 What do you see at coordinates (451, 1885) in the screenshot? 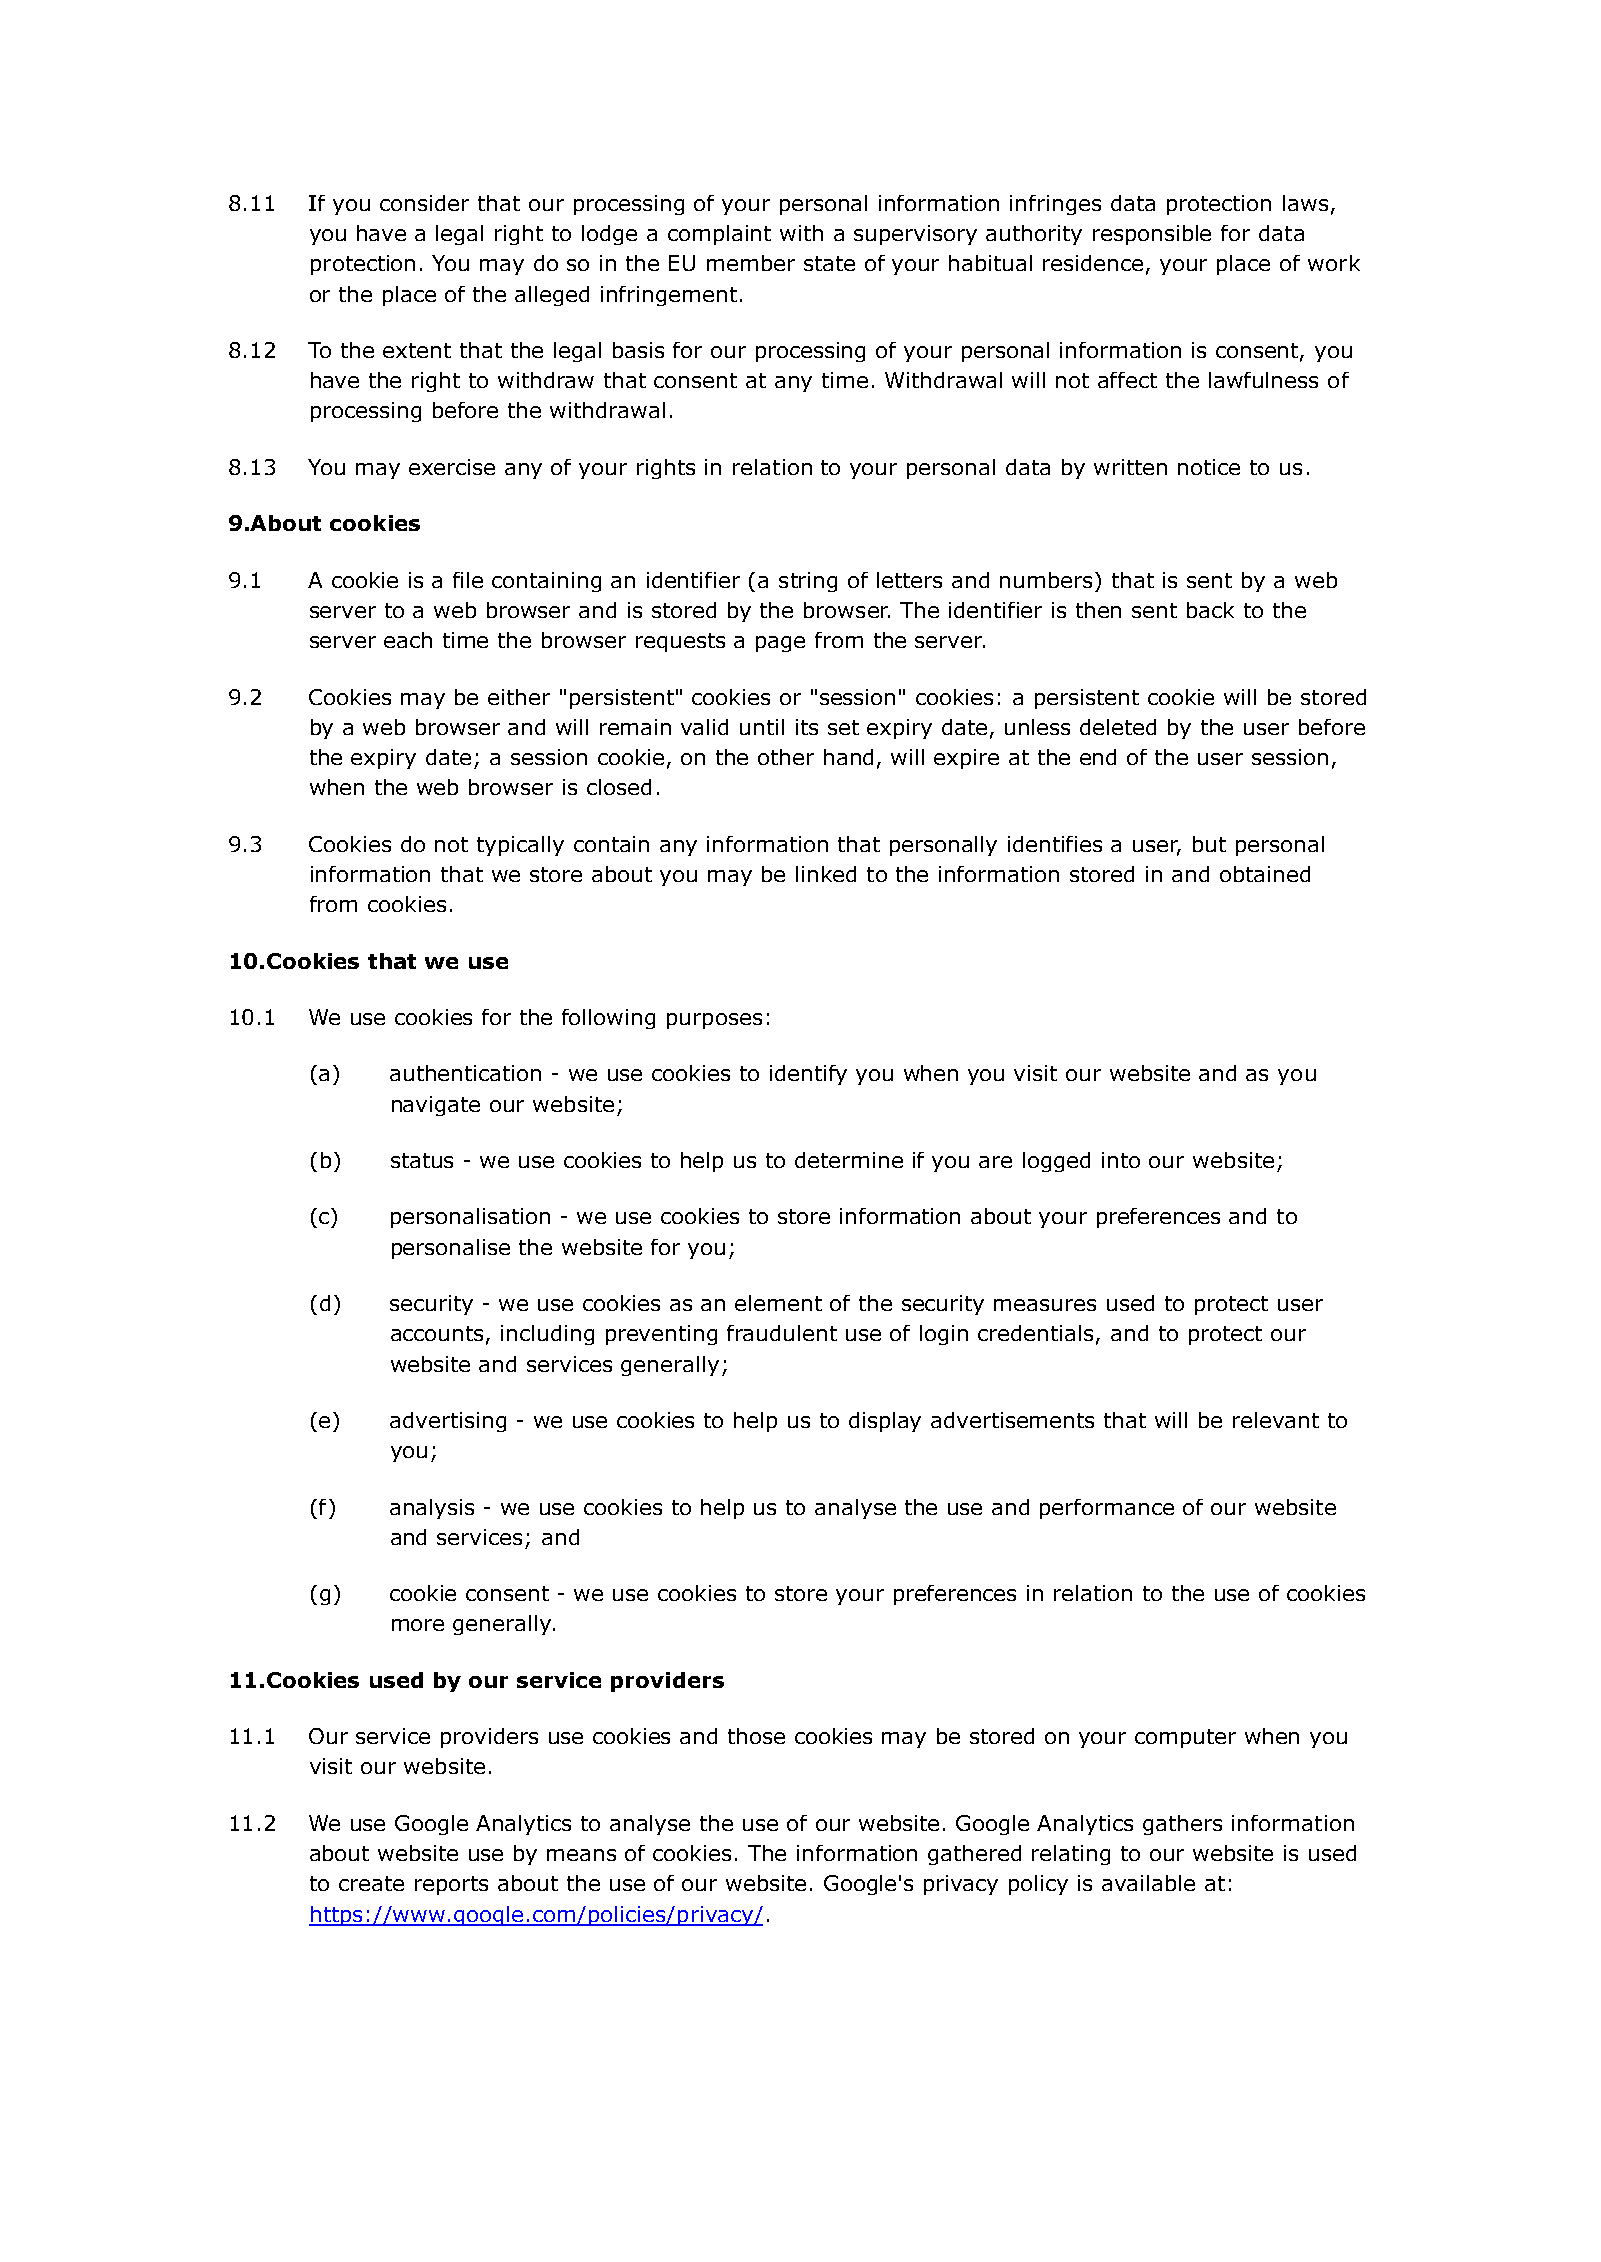
I see `reports` at bounding box center [451, 1885].
